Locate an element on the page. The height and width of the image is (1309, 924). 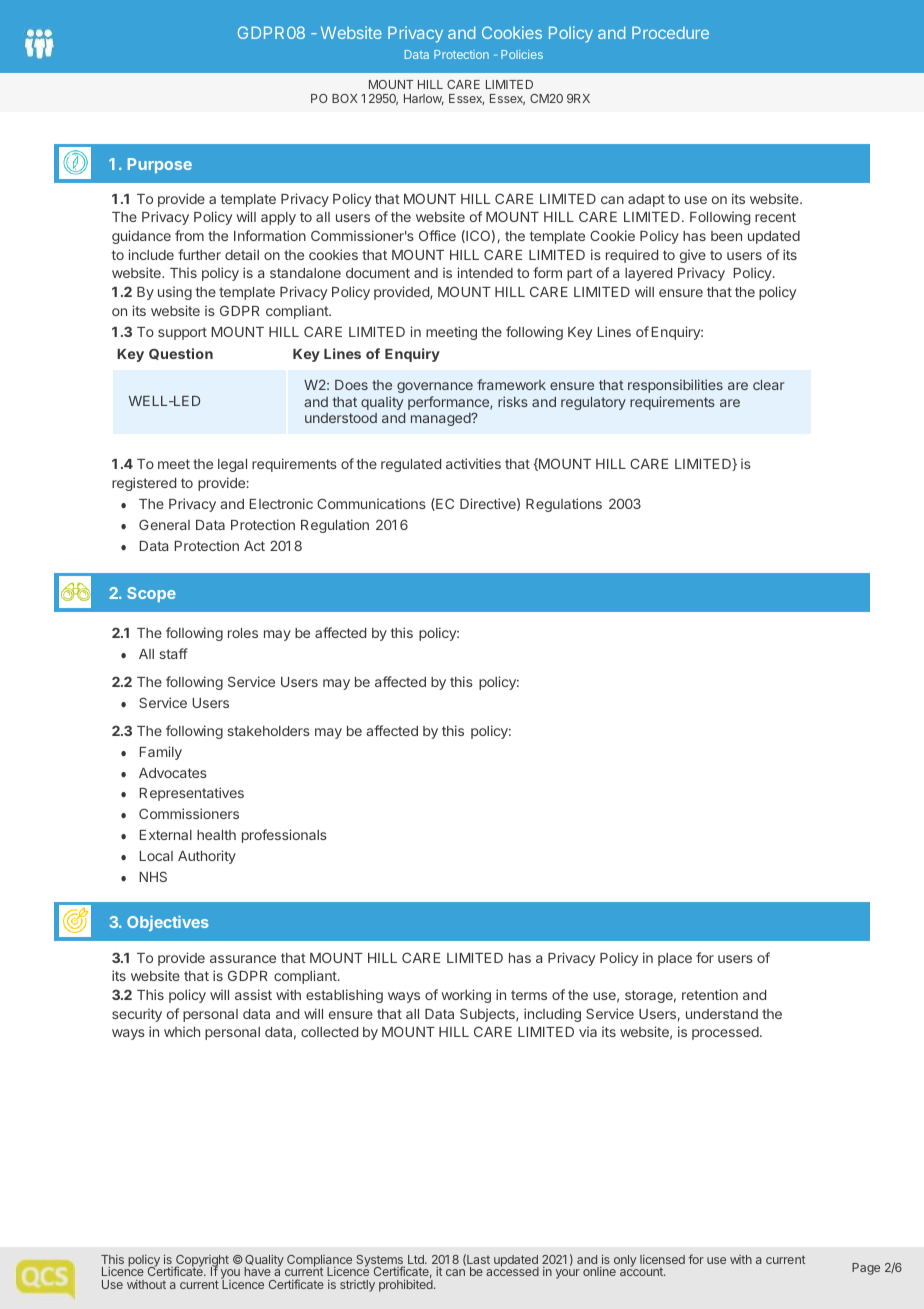
clear is located at coordinates (768, 385).
